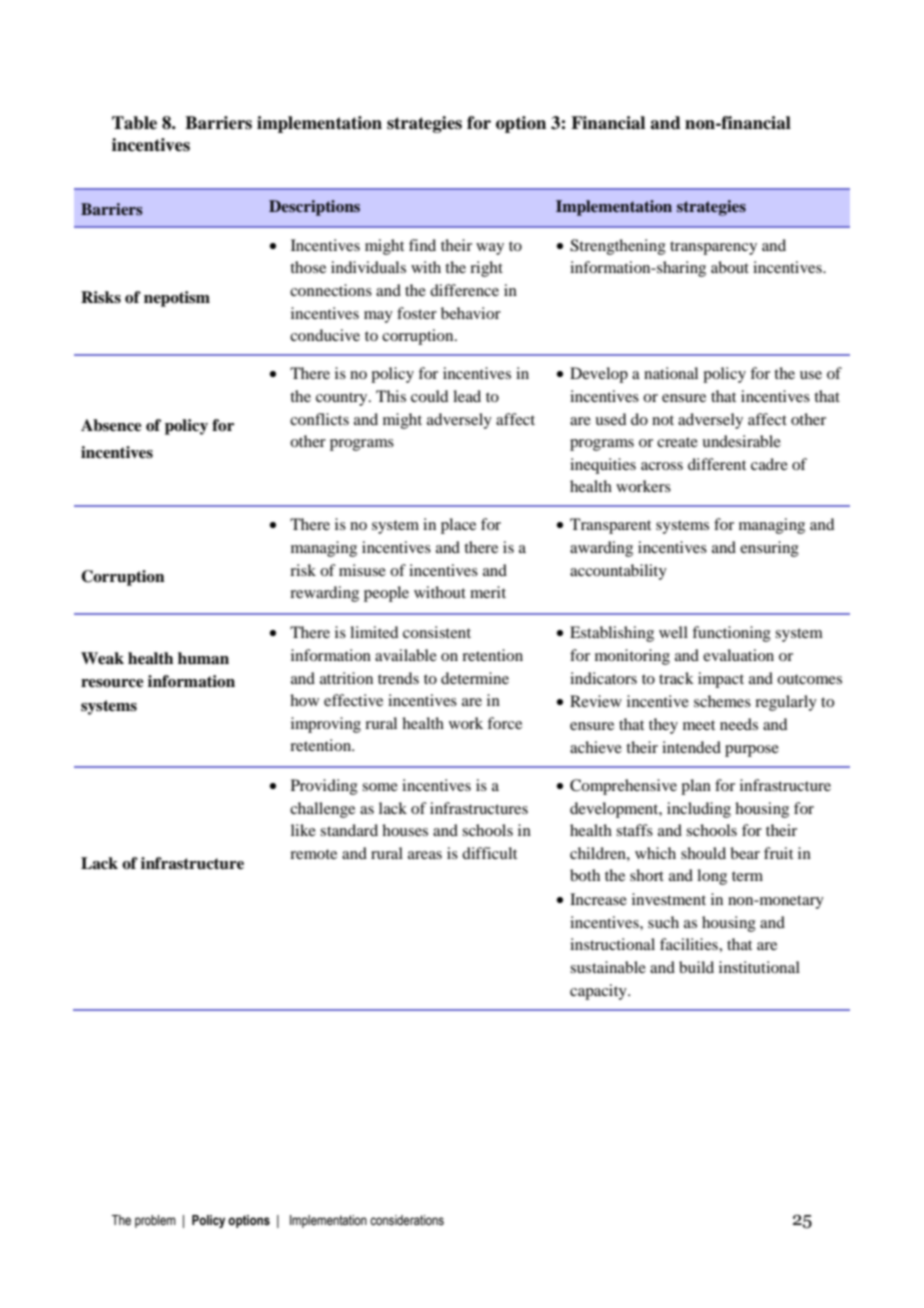  What do you see at coordinates (134, 123) in the document?
I see `Table` at bounding box center [134, 123].
